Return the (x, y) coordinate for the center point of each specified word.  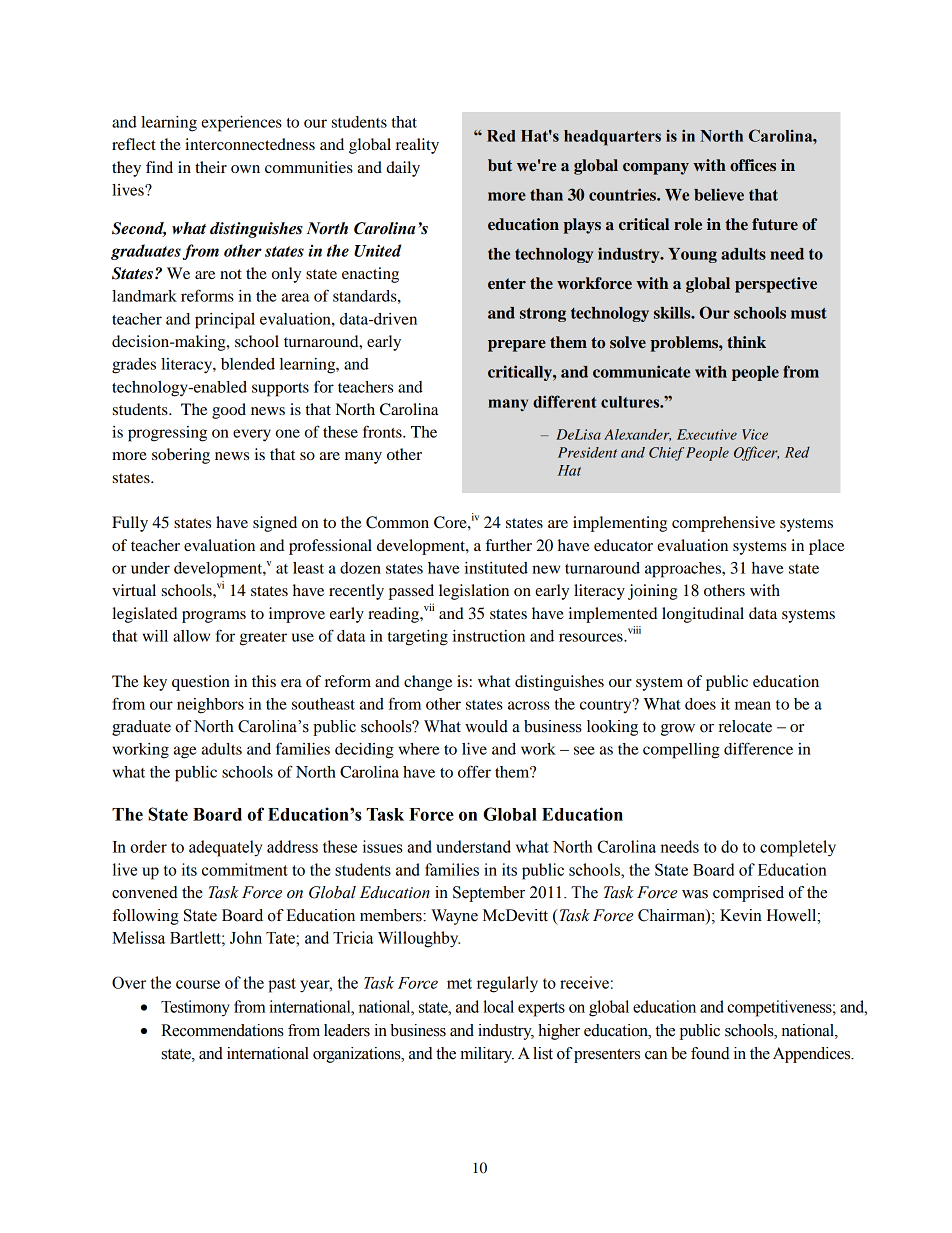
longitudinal (703, 615)
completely (798, 848)
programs (214, 617)
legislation (474, 592)
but (500, 165)
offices (753, 165)
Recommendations (222, 1030)
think (746, 342)
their (211, 167)
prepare (517, 346)
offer (474, 771)
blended (248, 364)
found (710, 1053)
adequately (226, 848)
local (498, 1006)
